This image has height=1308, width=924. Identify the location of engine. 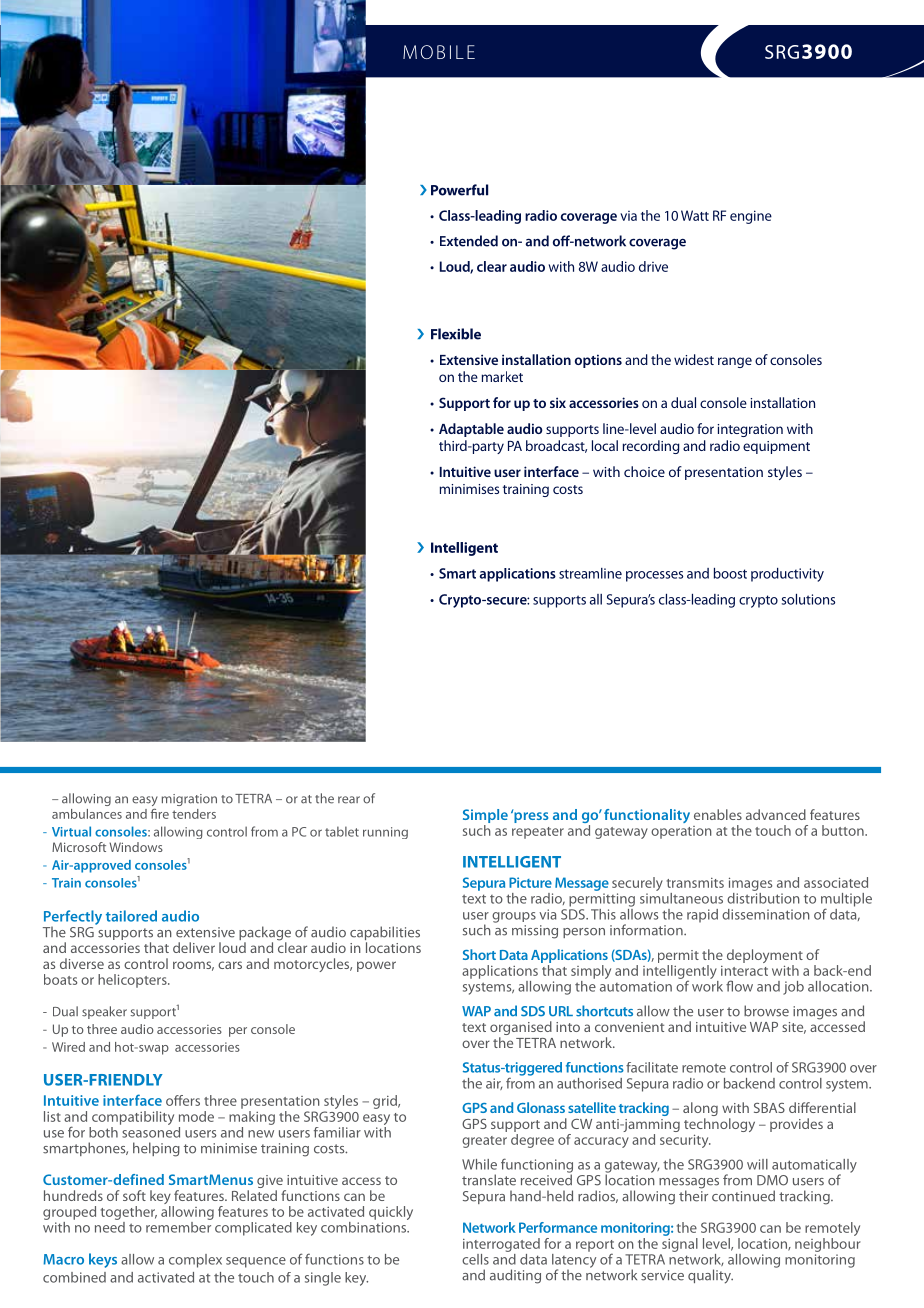
(751, 217).
